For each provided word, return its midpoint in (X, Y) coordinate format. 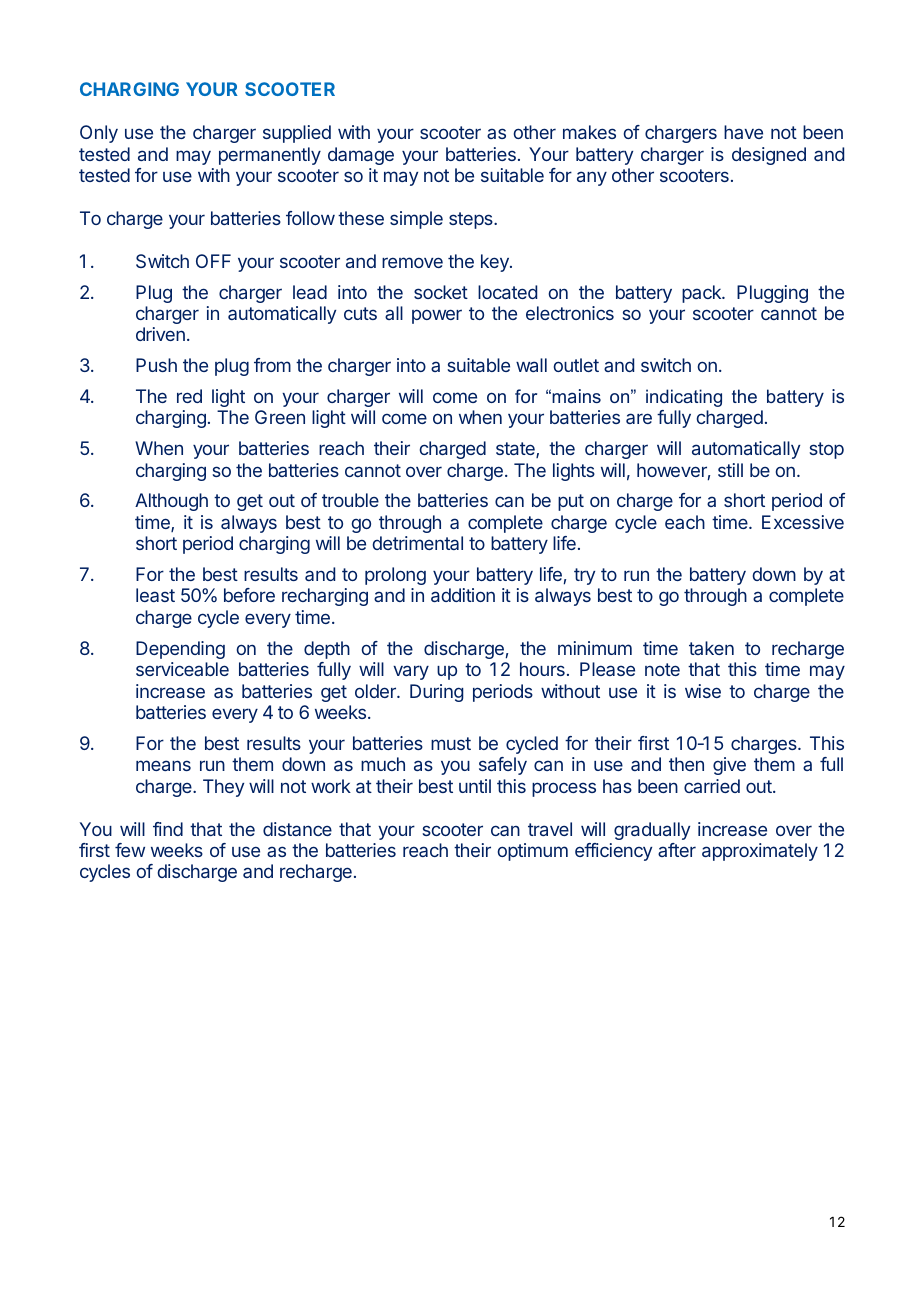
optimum (532, 852)
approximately (760, 852)
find (168, 829)
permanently (270, 156)
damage (361, 156)
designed (769, 156)
